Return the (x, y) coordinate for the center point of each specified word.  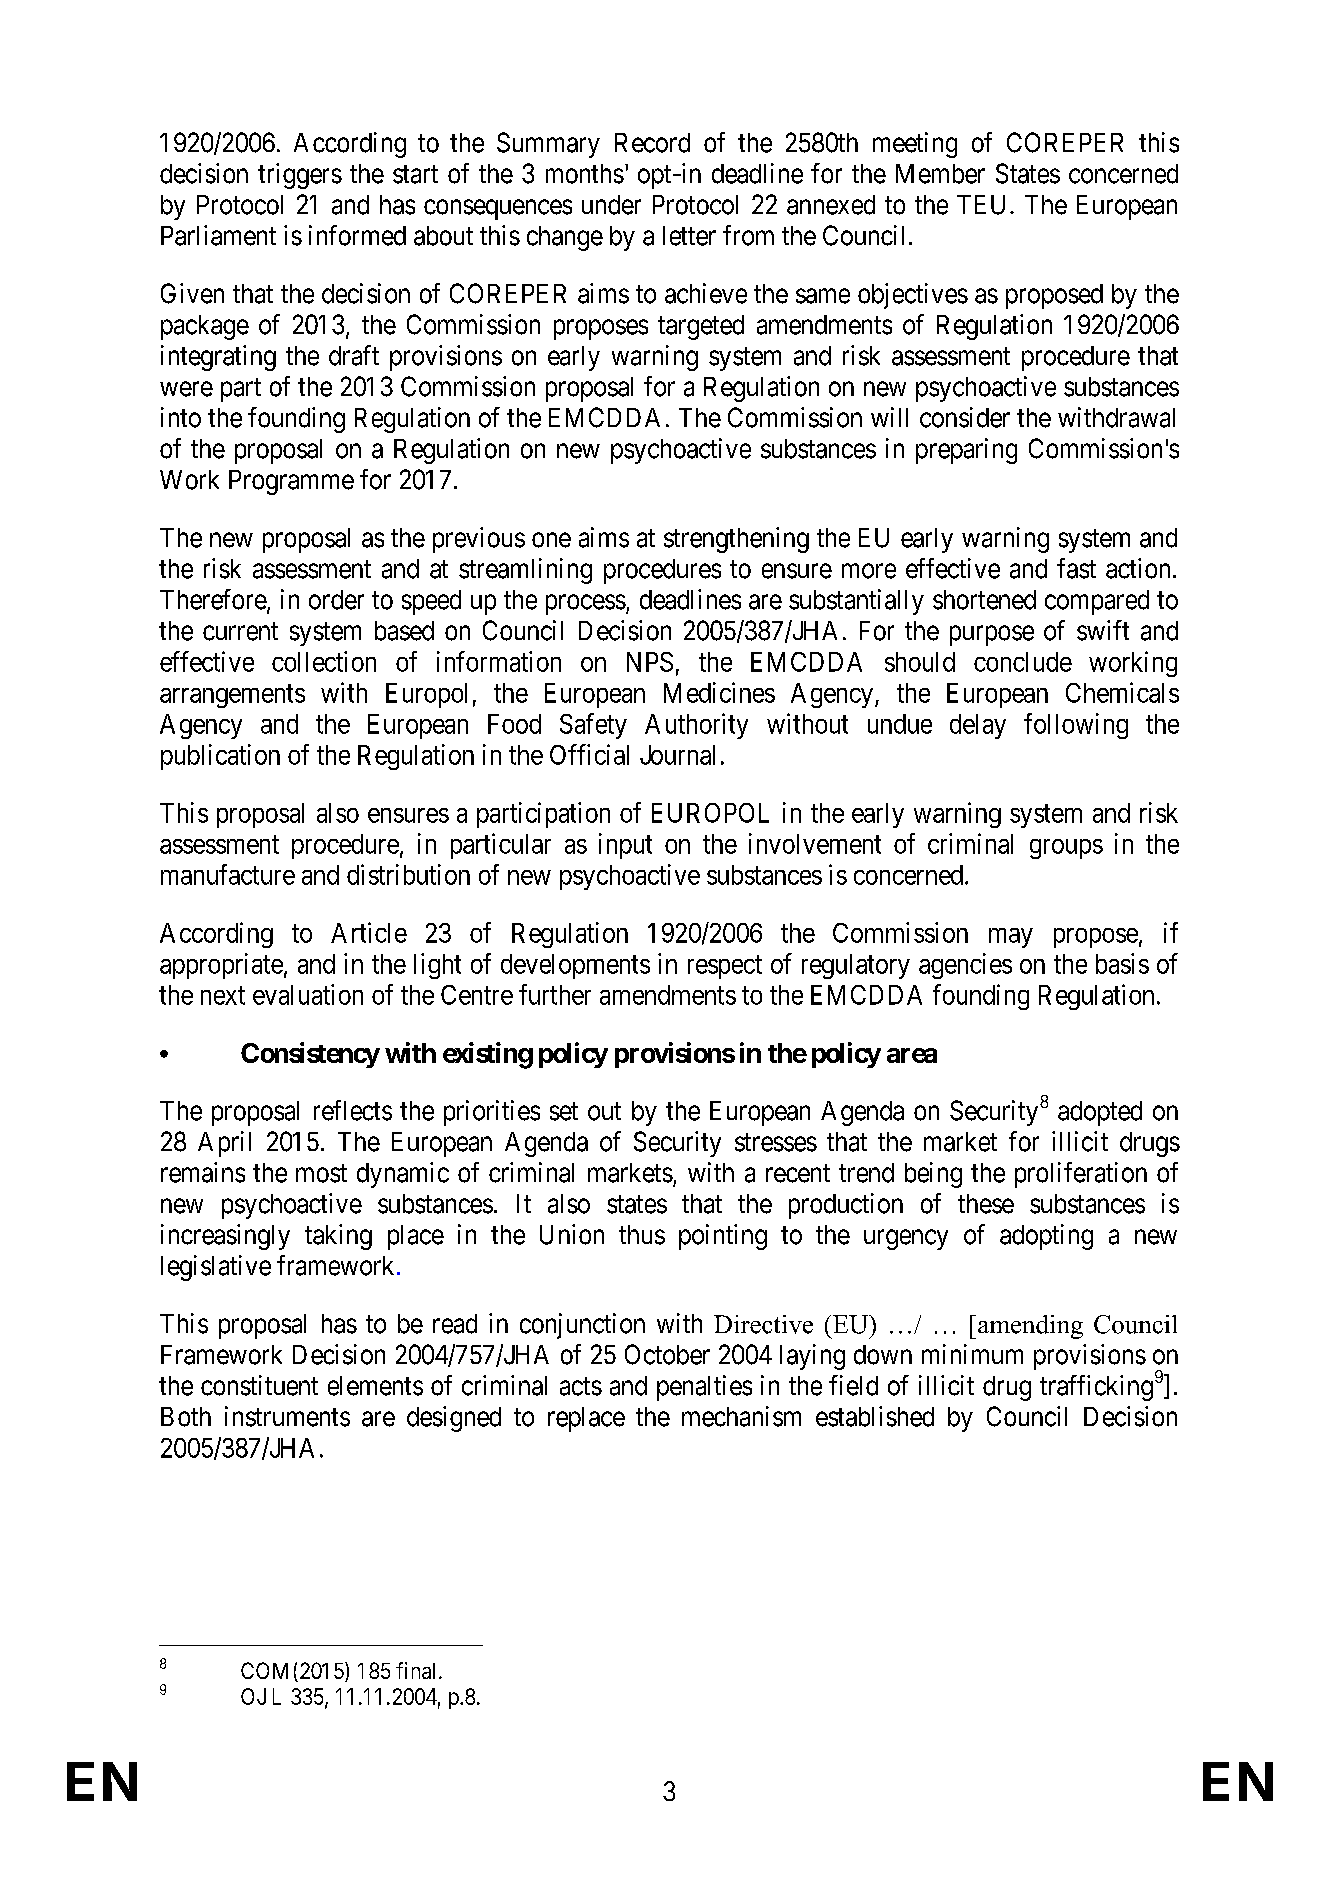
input (625, 846)
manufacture (228, 874)
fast (1076, 568)
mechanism (741, 1416)
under (611, 205)
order (336, 600)
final (415, 1670)
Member (940, 174)
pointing (723, 1237)
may (1011, 938)
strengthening (736, 540)
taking (338, 1237)
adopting (1046, 1237)
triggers (300, 176)
